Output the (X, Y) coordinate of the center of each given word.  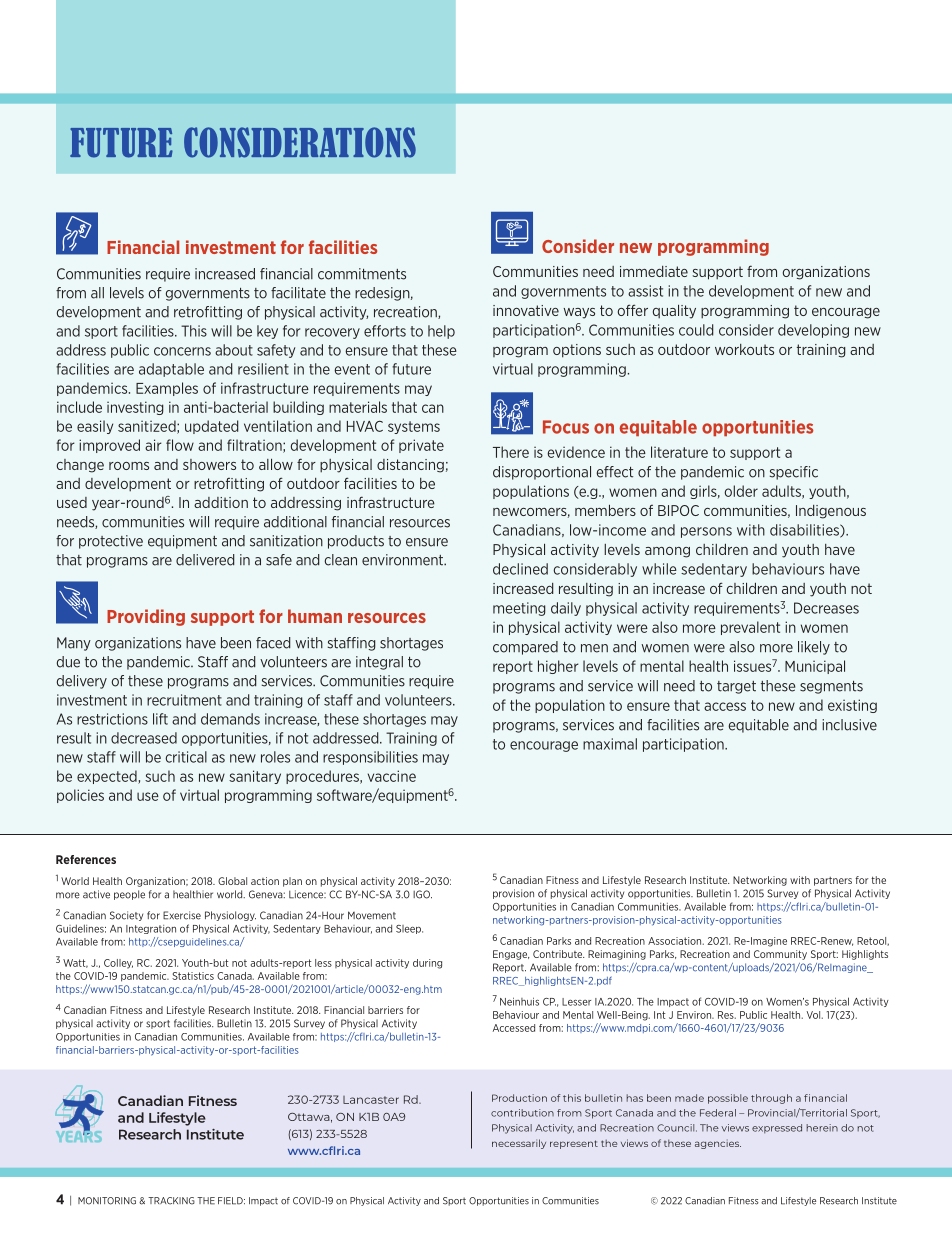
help (441, 332)
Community (780, 955)
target (736, 687)
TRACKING (171, 1201)
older (741, 491)
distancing (410, 466)
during (427, 964)
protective (111, 542)
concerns (182, 351)
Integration (151, 929)
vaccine (392, 776)
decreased (144, 738)
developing (813, 331)
